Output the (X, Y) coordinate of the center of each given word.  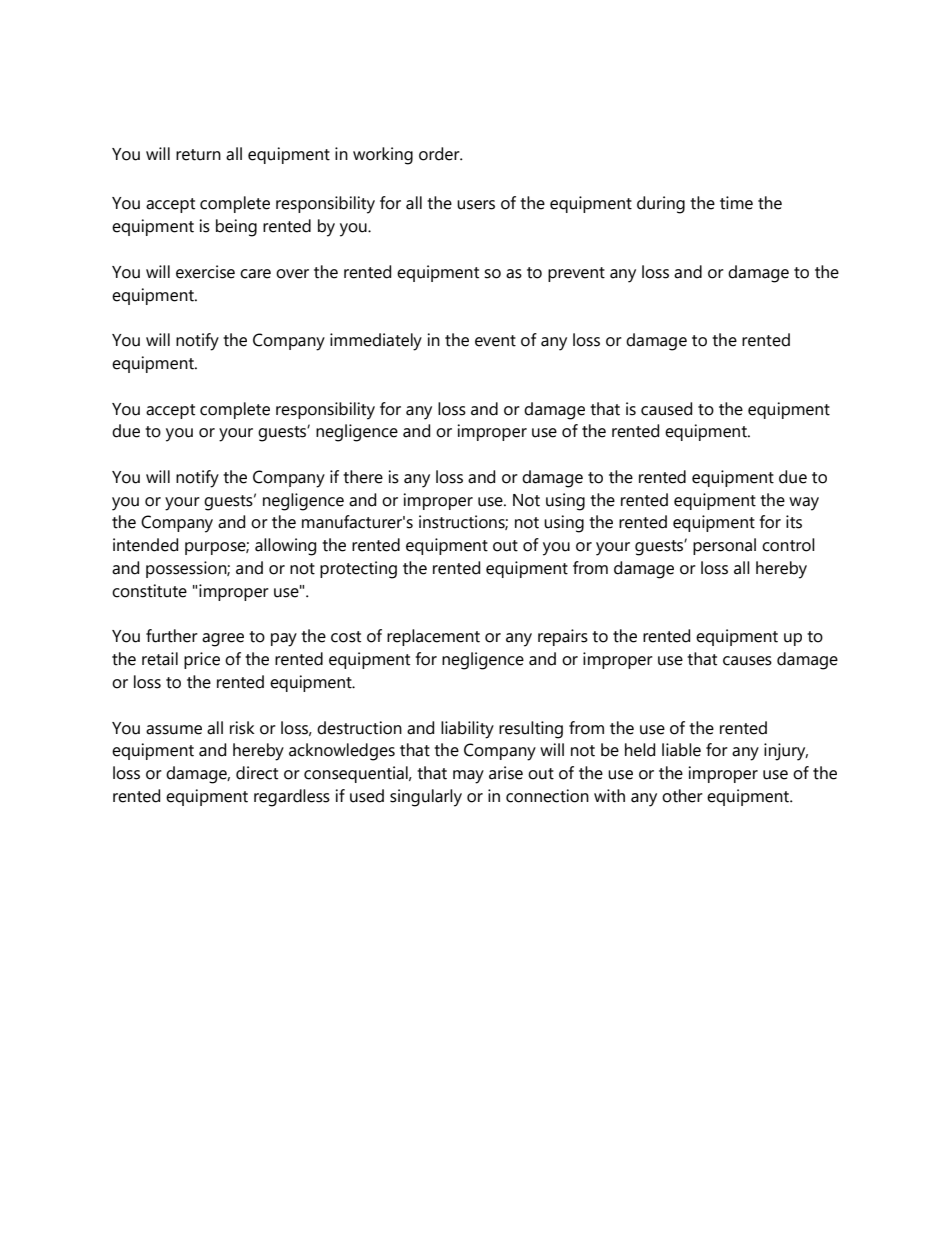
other (682, 796)
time (736, 203)
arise (506, 773)
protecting (358, 570)
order (440, 154)
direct (257, 773)
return (198, 155)
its (794, 522)
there (363, 477)
